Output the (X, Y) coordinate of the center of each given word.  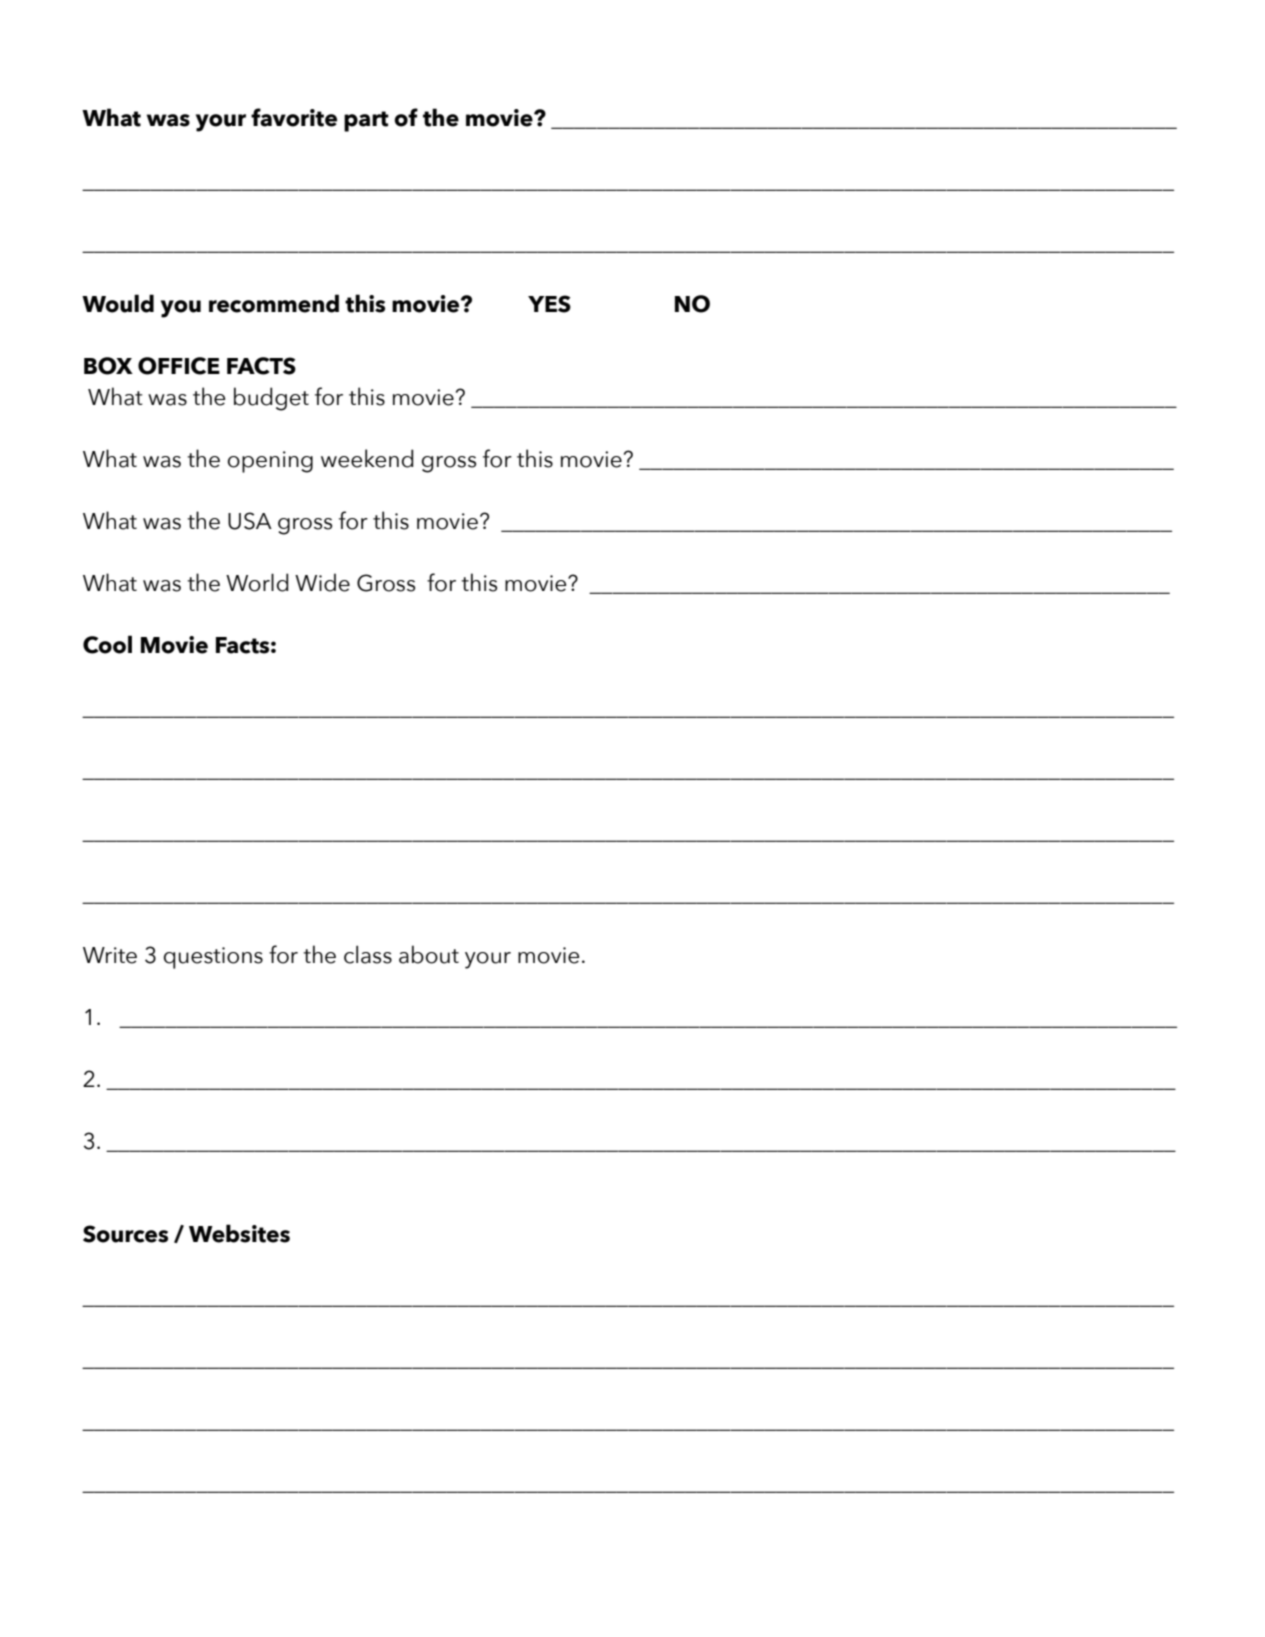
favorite (294, 117)
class (368, 955)
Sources (125, 1234)
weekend (367, 458)
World (257, 582)
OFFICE (179, 366)
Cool (107, 644)
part (366, 121)
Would (118, 303)
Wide (322, 582)
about (429, 954)
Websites (239, 1233)
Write (110, 955)
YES (549, 304)
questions (213, 958)
